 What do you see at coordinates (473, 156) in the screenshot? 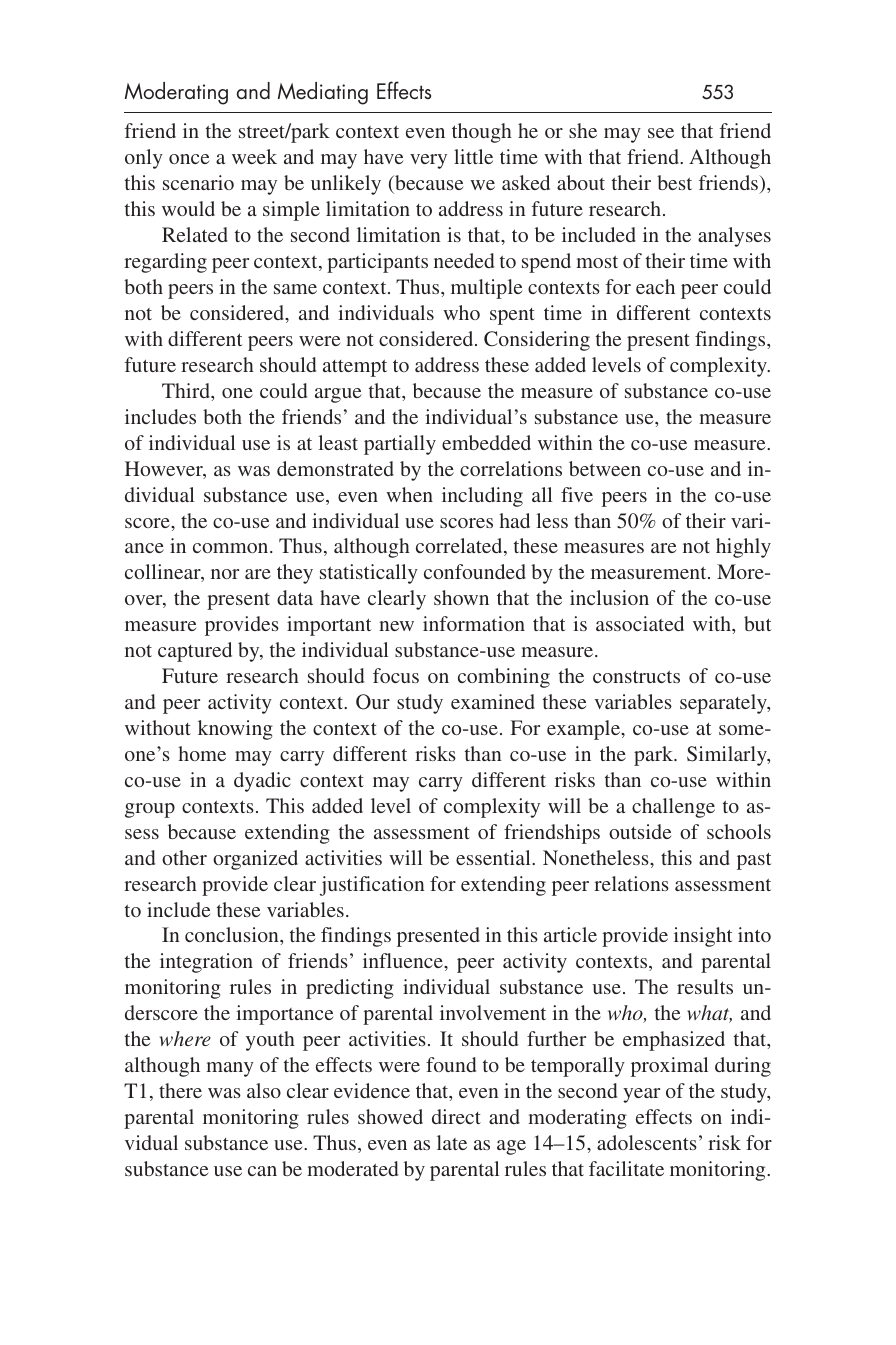
I see `little` at bounding box center [473, 156].
